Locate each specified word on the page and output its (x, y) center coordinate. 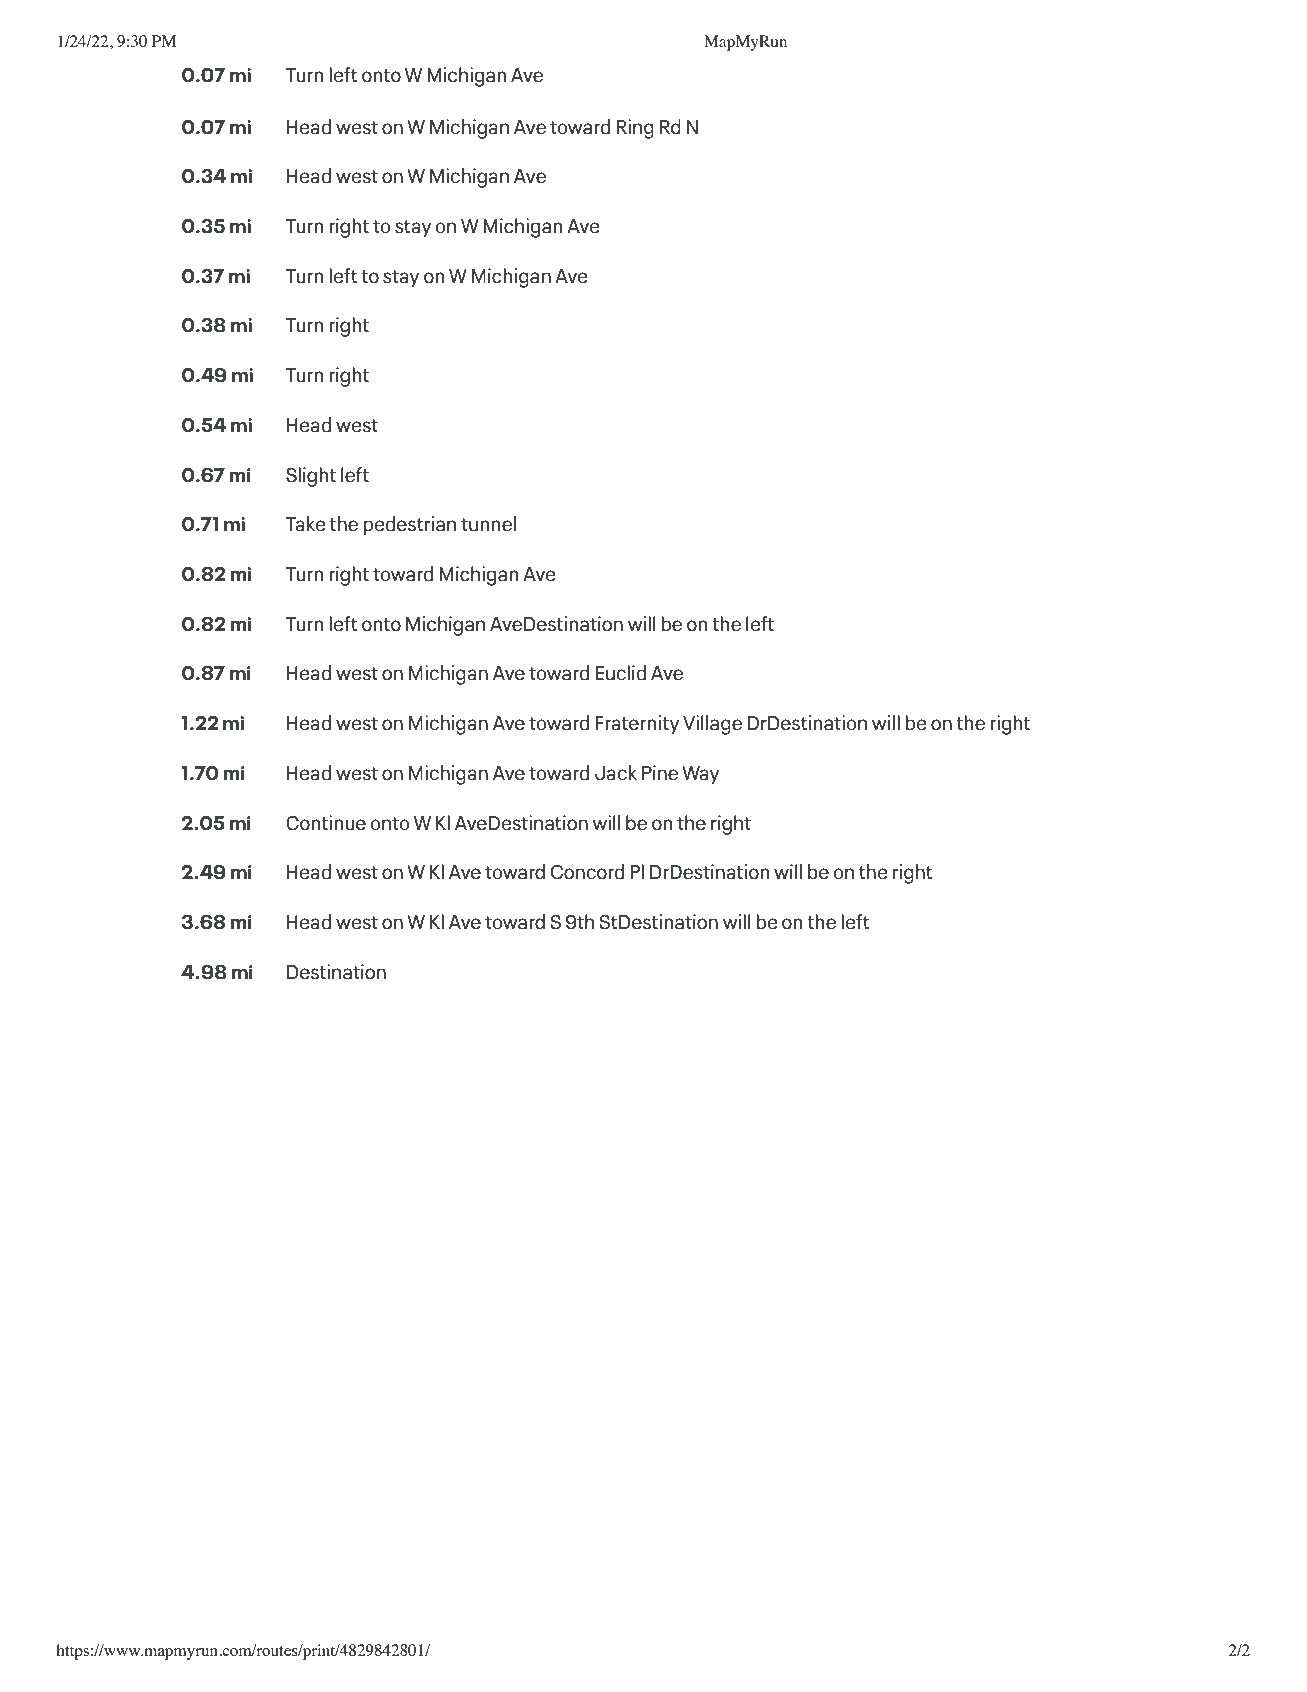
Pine (660, 773)
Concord (587, 872)
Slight (311, 477)
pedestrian (409, 526)
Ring (635, 129)
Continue (326, 823)
